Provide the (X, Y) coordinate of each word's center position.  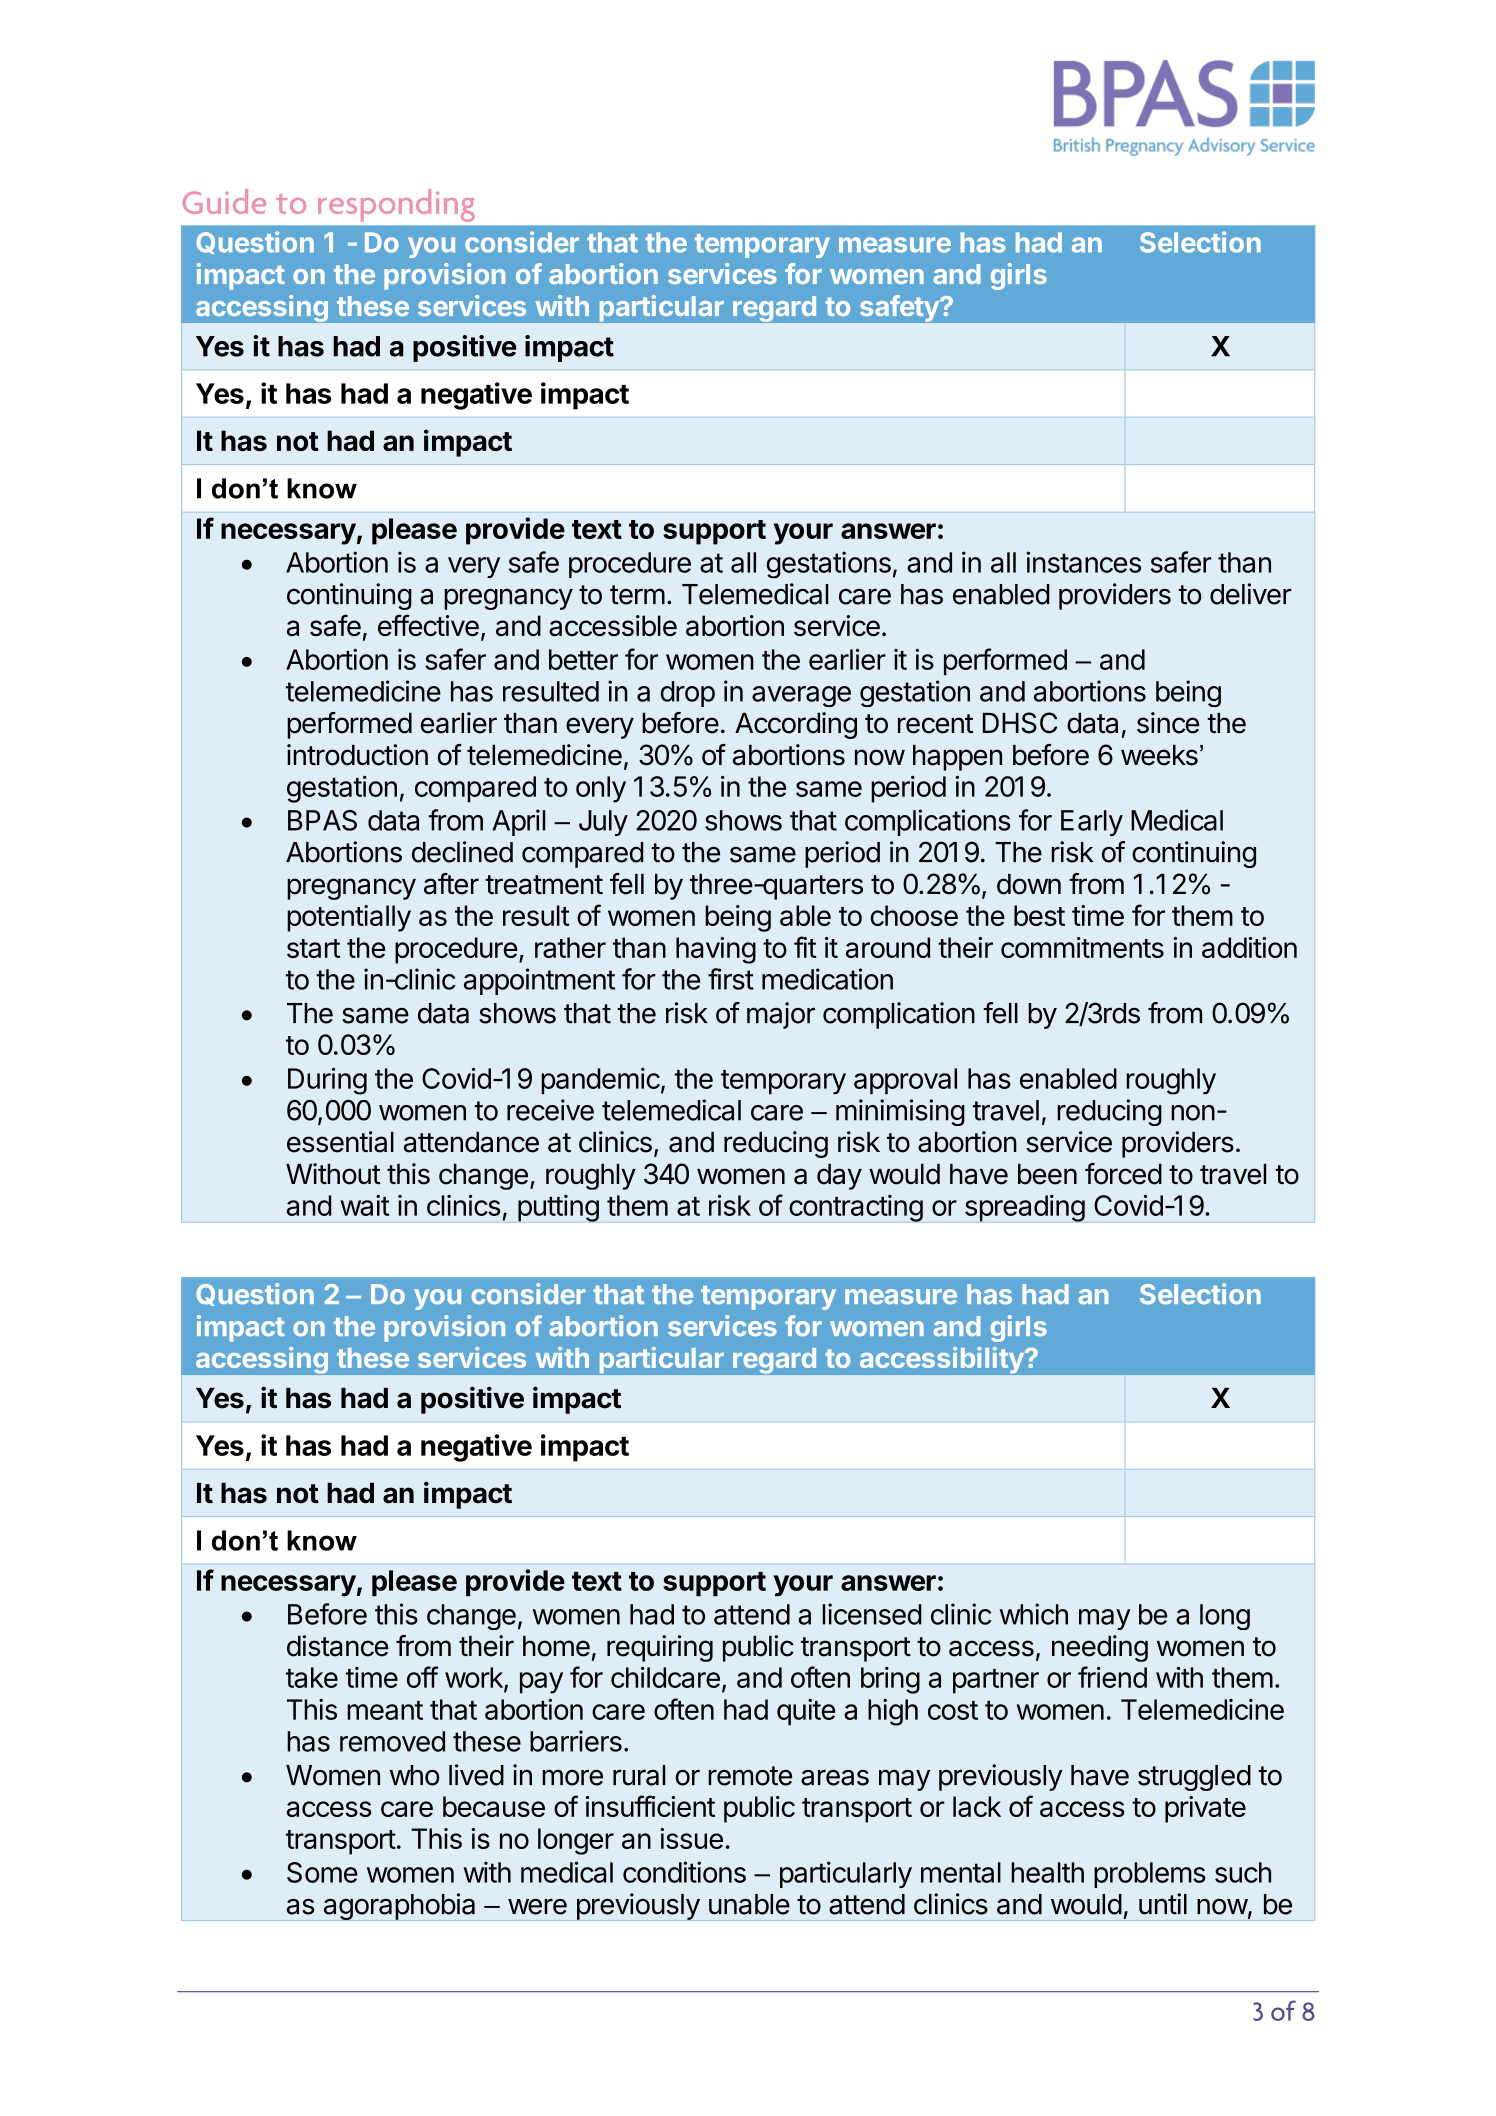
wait (364, 1205)
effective (428, 625)
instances (1083, 562)
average (801, 696)
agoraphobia (399, 1906)
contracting (856, 1208)
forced (1123, 1174)
